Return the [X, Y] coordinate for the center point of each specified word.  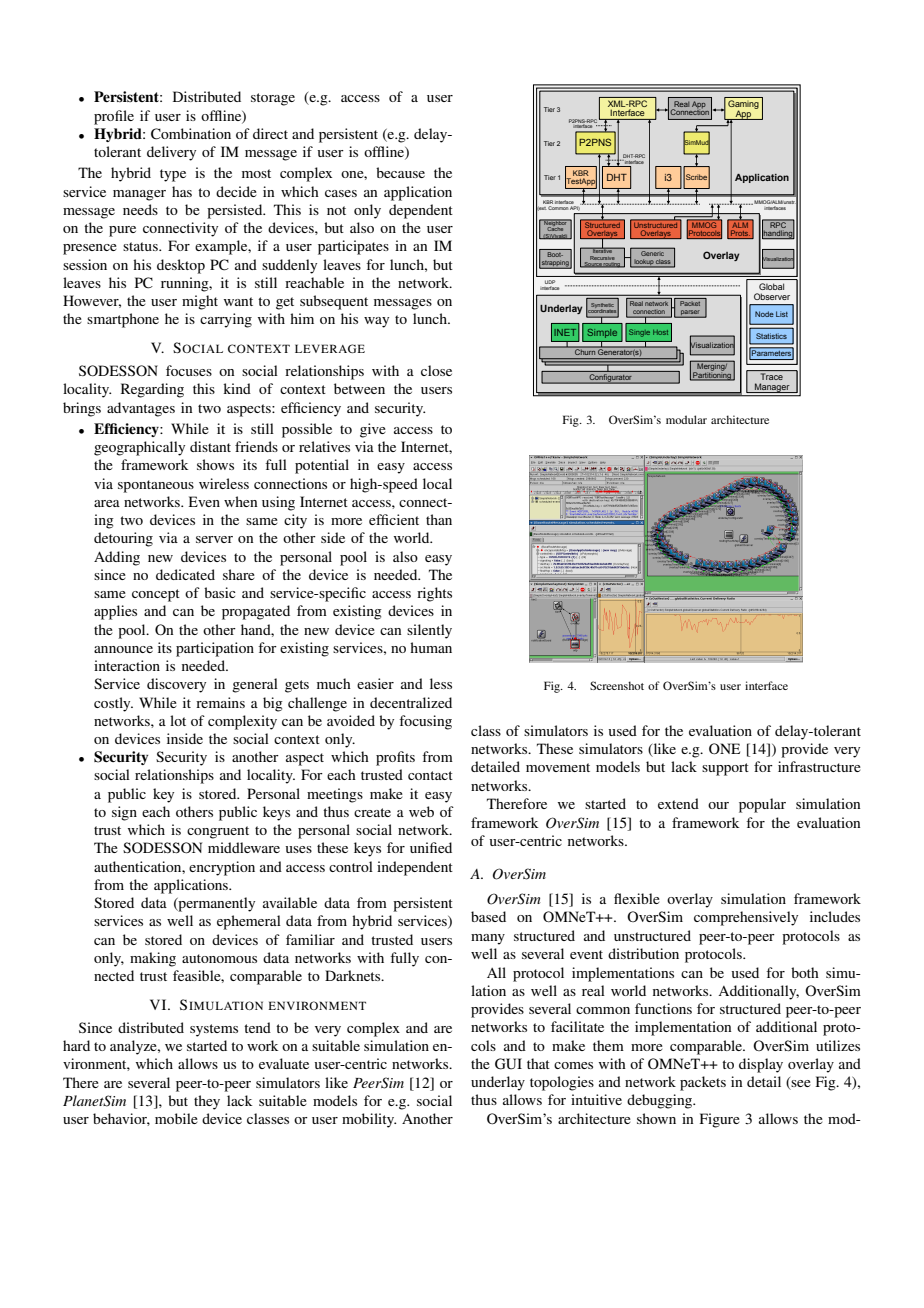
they [207, 1102]
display [761, 1065]
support [725, 769]
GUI [508, 1064]
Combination [191, 134]
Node [764, 314]
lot [178, 720]
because [400, 172]
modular [686, 419]
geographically [139, 448]
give [373, 430]
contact [430, 775]
